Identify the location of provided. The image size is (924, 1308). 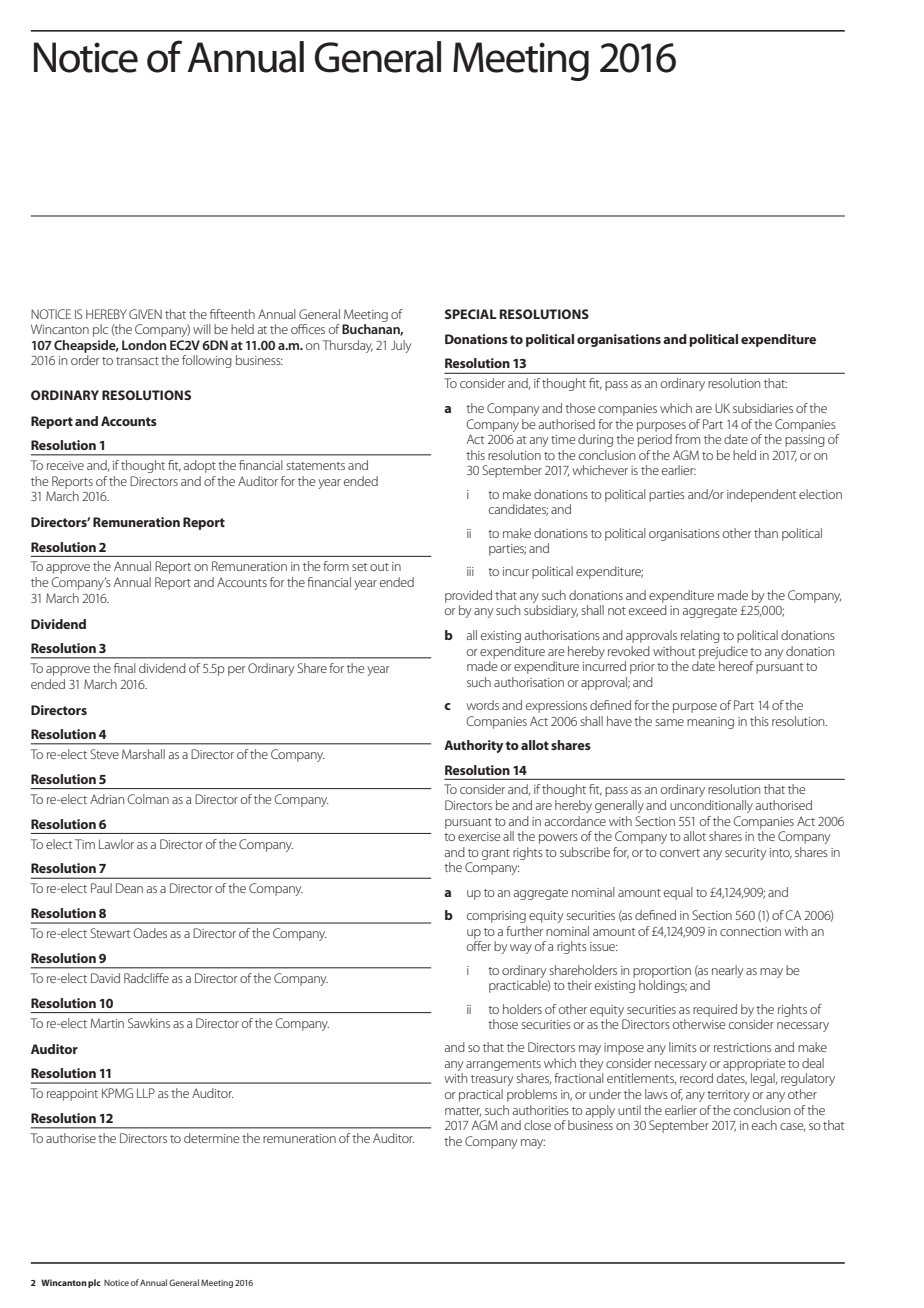
(468, 596).
